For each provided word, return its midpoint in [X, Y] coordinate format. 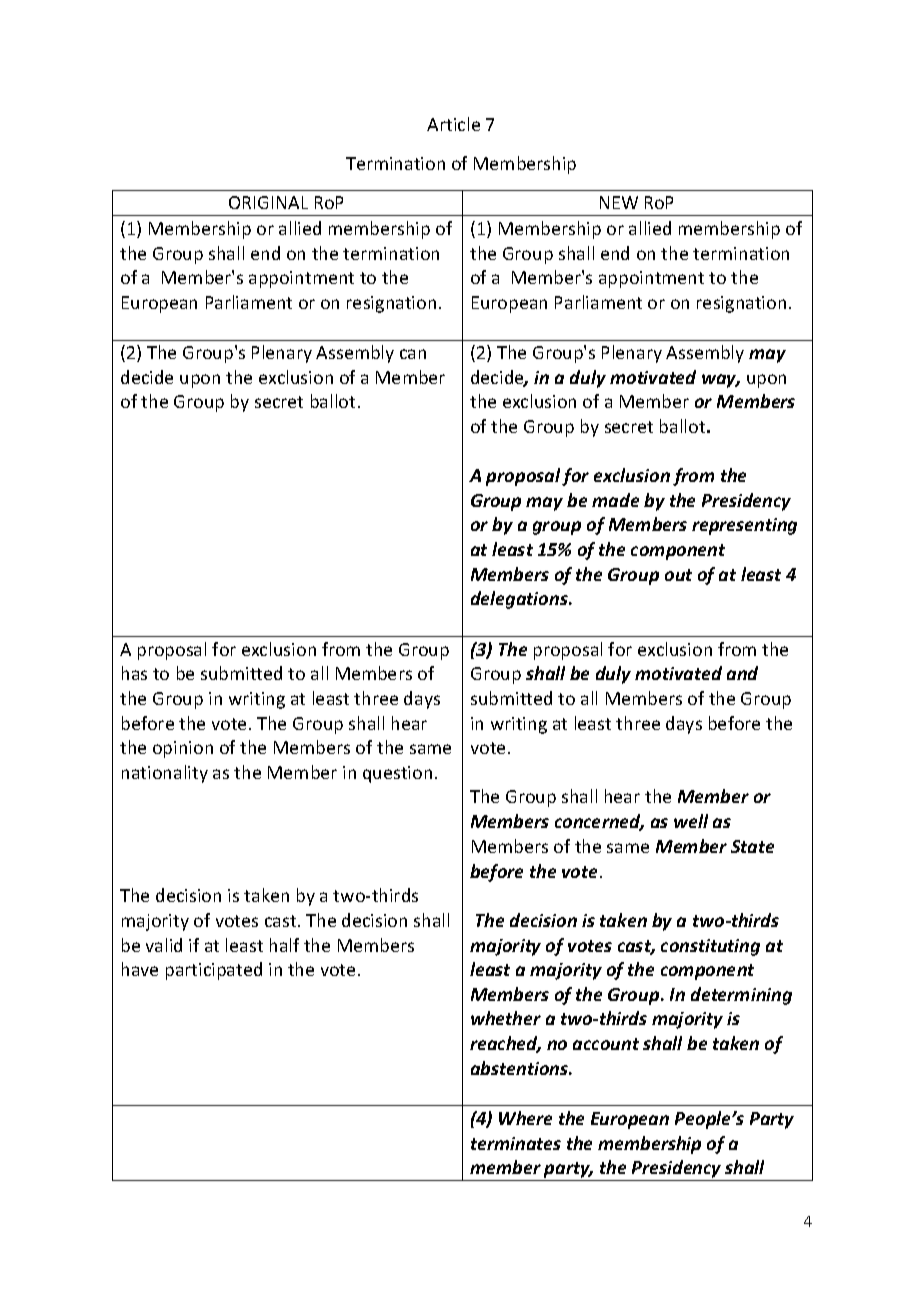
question [397, 774]
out [678, 575]
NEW [619, 202]
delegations [520, 600]
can [413, 354]
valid [164, 945]
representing [744, 526]
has [134, 673]
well [691, 821]
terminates [516, 1143]
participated [214, 971]
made [615, 500]
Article [453, 124]
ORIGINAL [268, 202]
